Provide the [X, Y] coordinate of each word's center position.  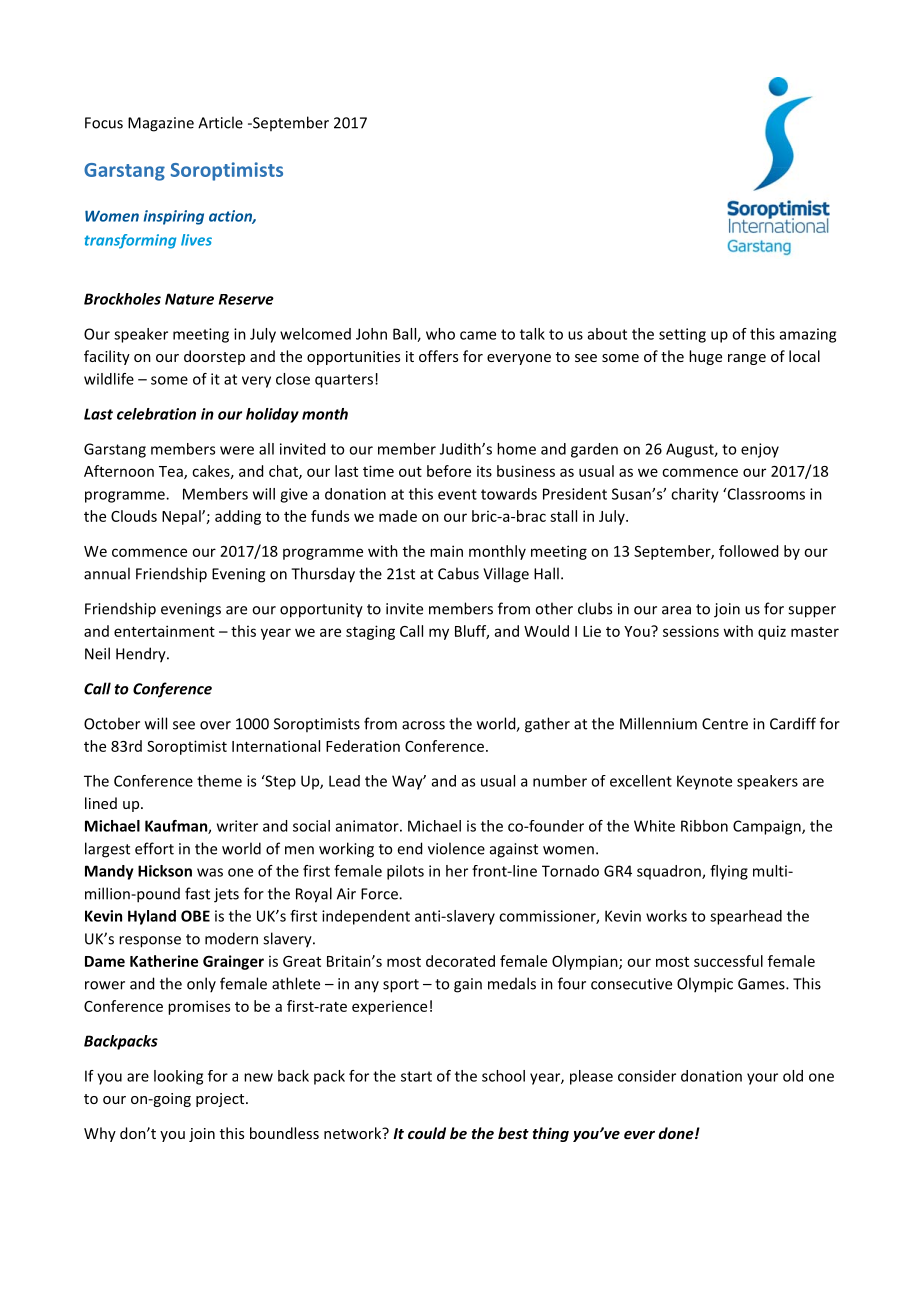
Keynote [704, 782]
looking [178, 1077]
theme [219, 781]
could [427, 1133]
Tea [172, 472]
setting [682, 335]
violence [456, 848]
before [449, 471]
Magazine [161, 124]
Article [220, 122]
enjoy [760, 450]
